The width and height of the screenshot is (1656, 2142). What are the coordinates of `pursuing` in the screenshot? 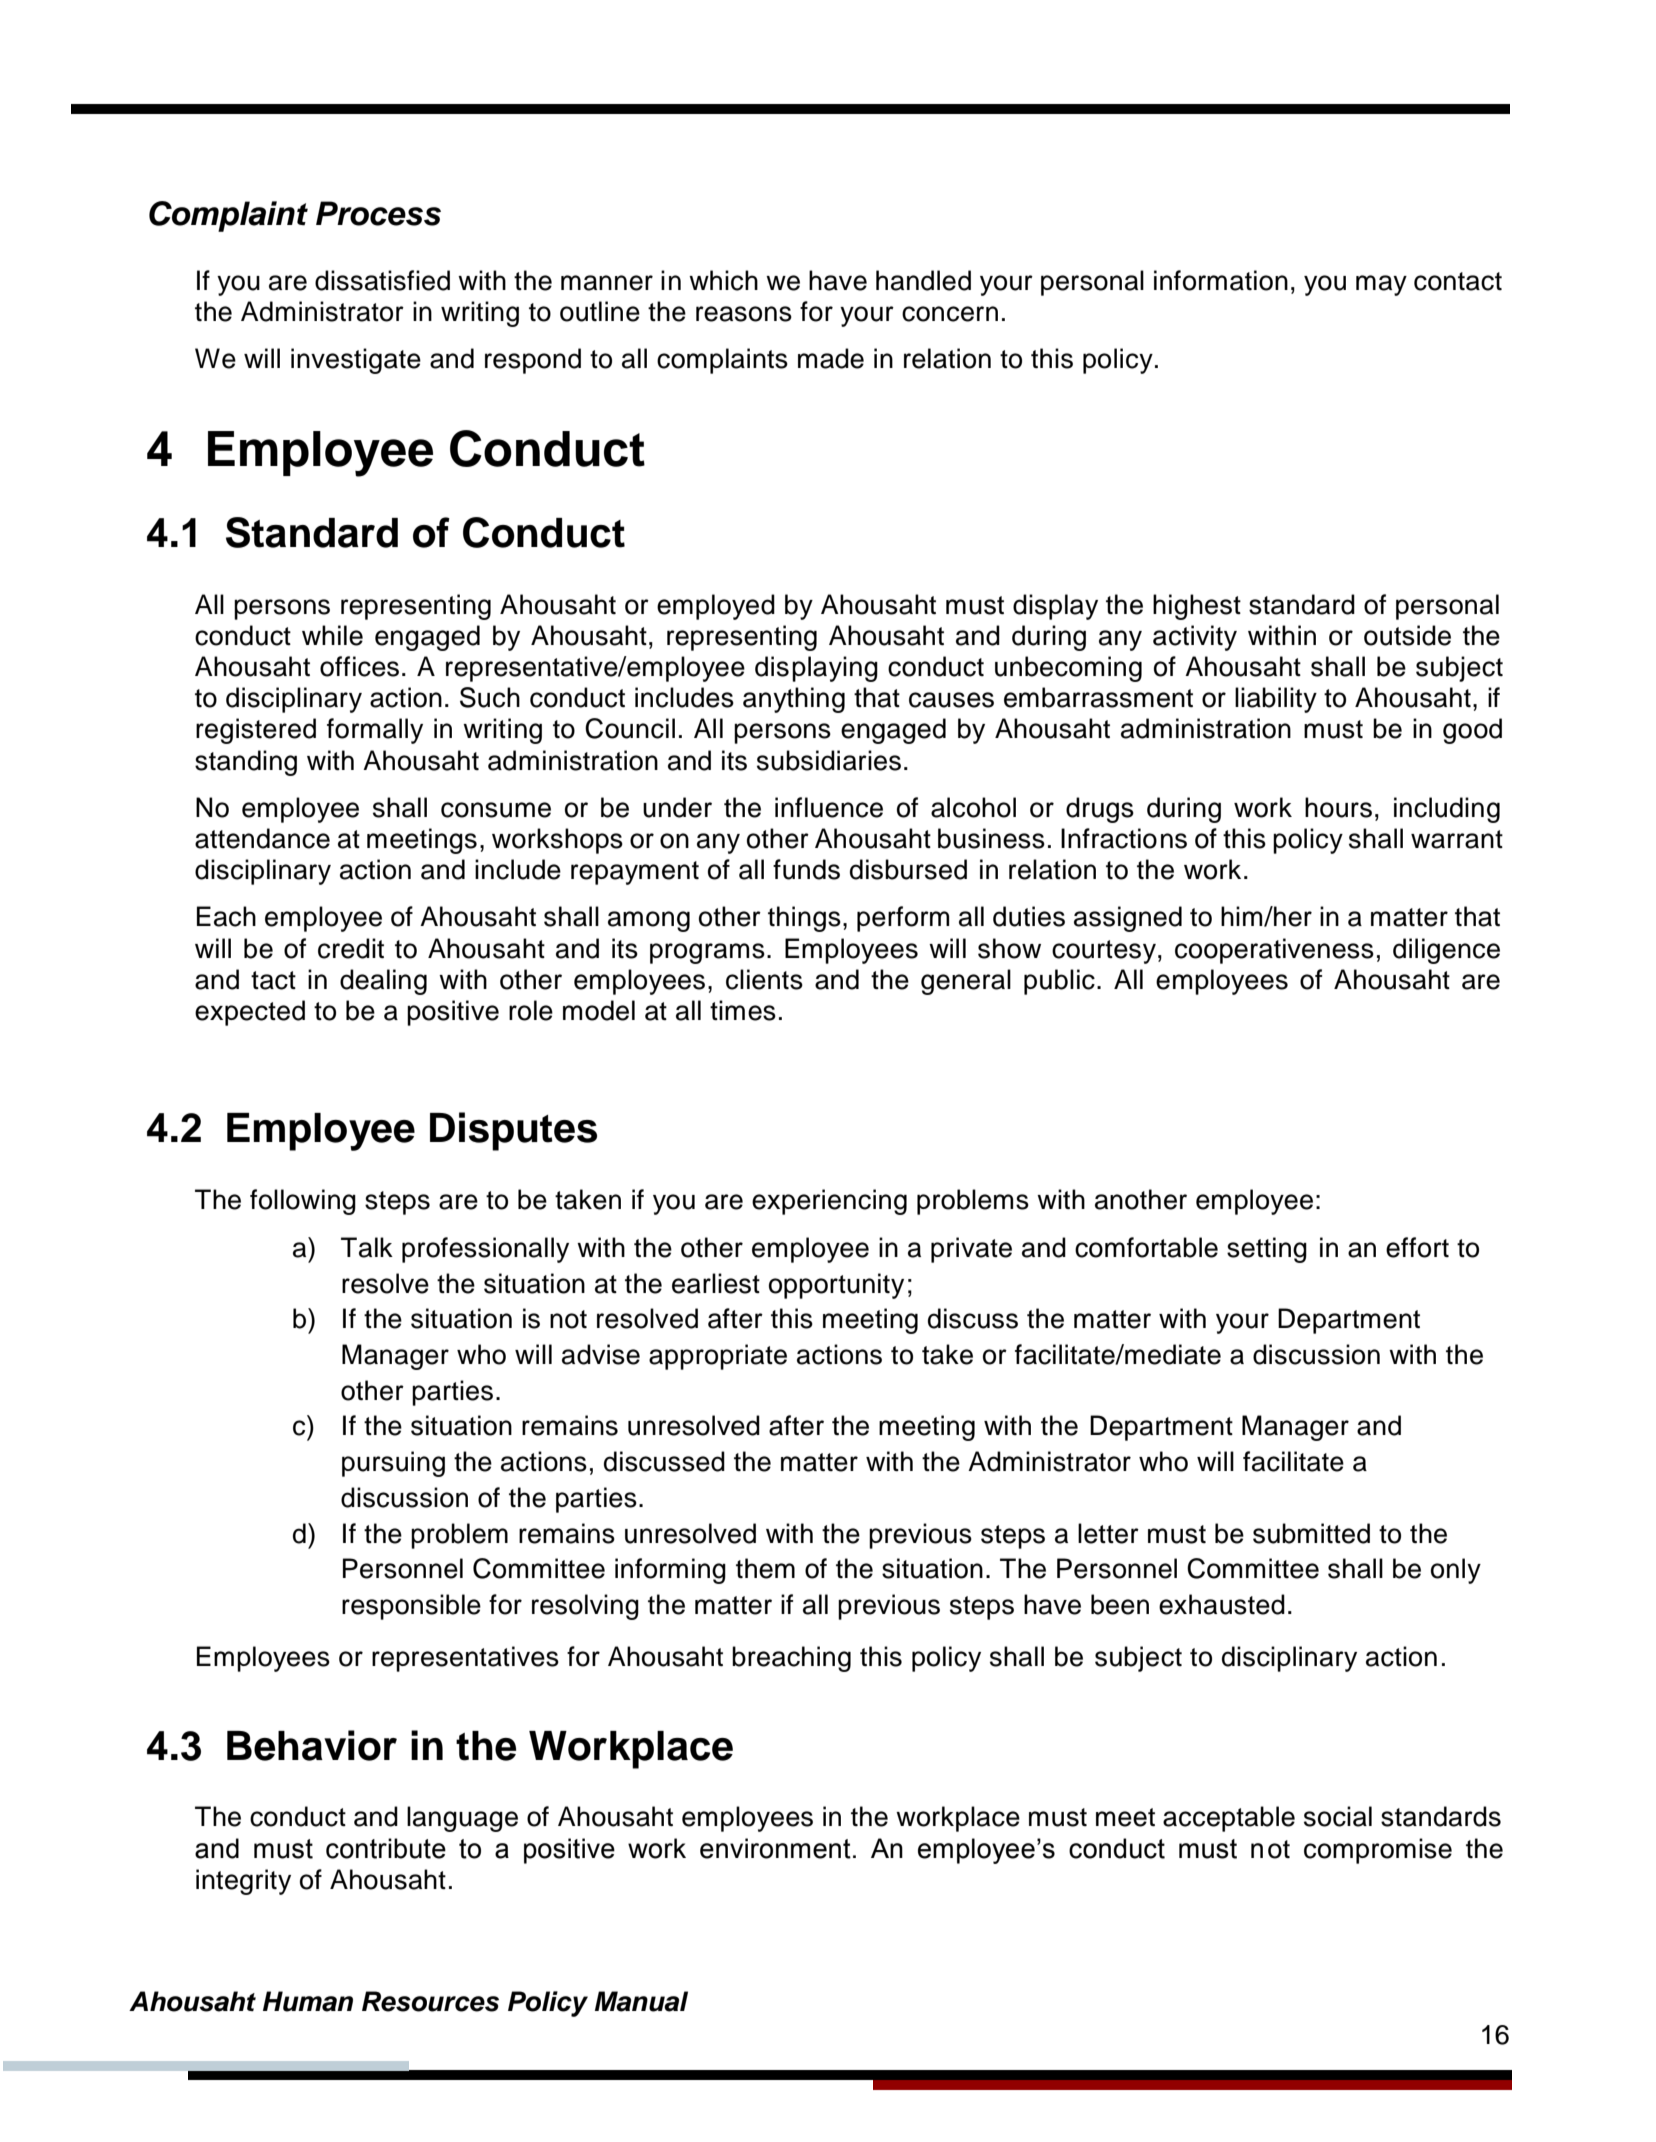 It's located at (393, 1464).
